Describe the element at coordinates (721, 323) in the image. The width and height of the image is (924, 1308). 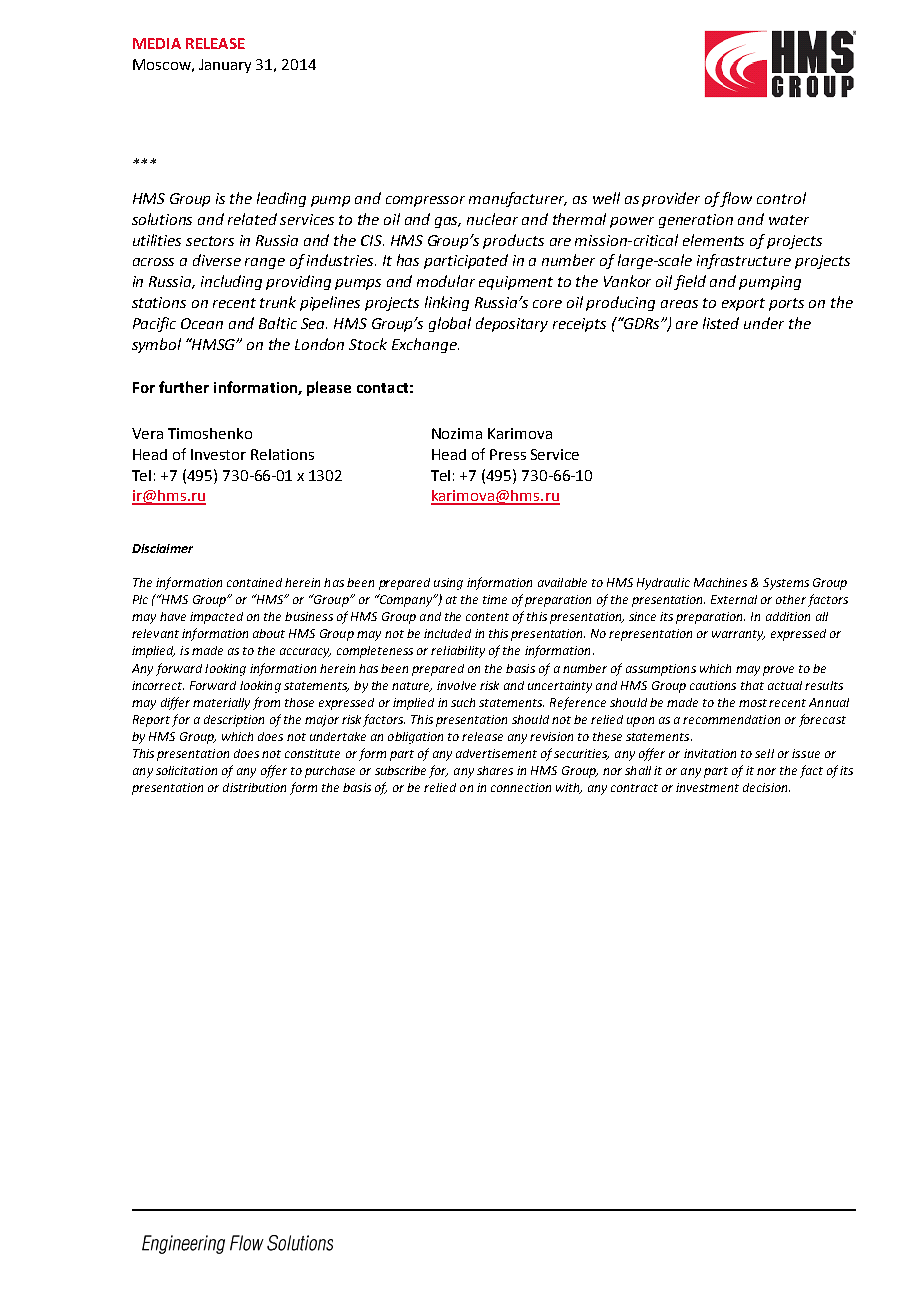
I see `listed` at that location.
